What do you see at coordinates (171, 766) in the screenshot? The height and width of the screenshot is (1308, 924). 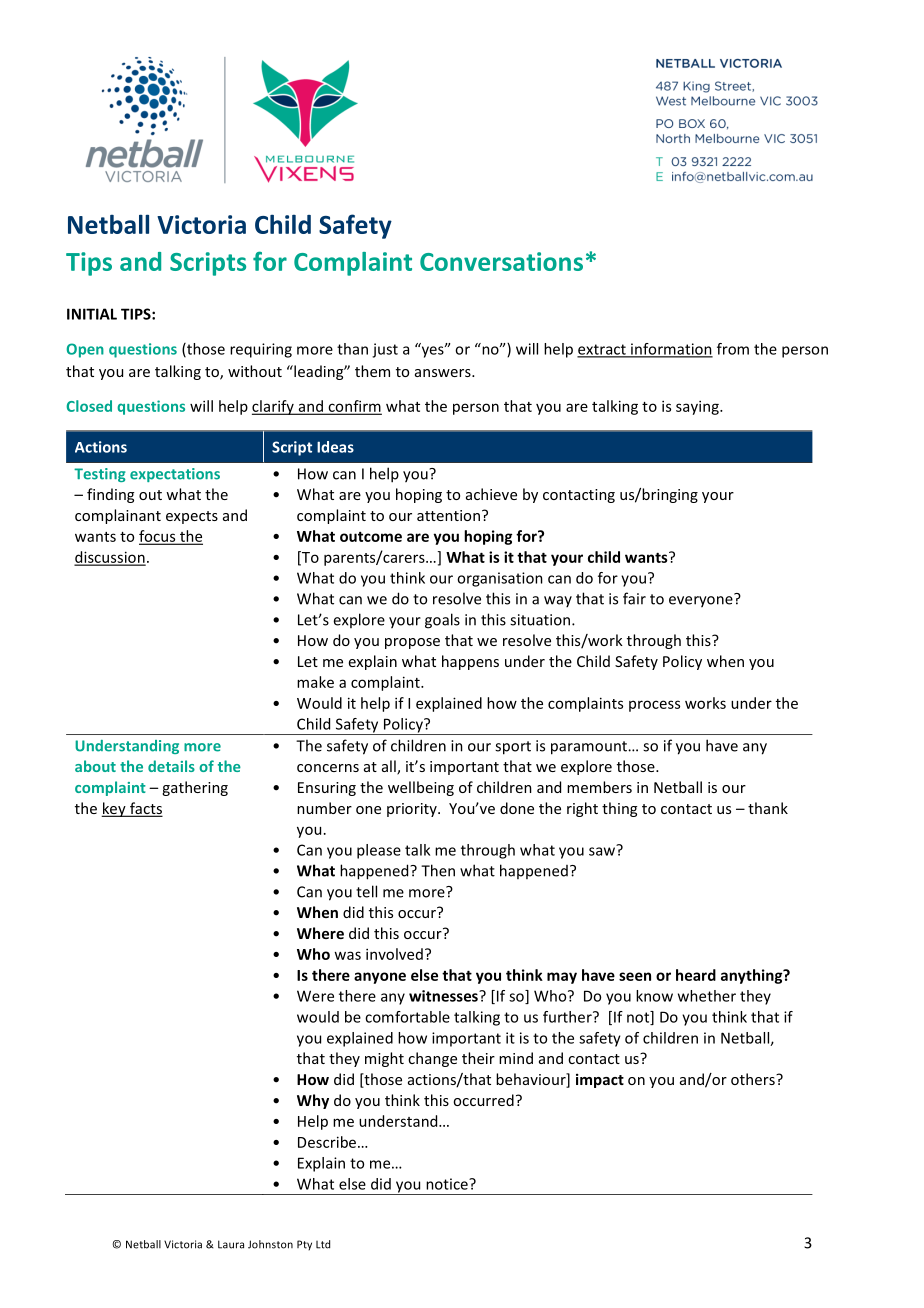 I see `details` at bounding box center [171, 766].
